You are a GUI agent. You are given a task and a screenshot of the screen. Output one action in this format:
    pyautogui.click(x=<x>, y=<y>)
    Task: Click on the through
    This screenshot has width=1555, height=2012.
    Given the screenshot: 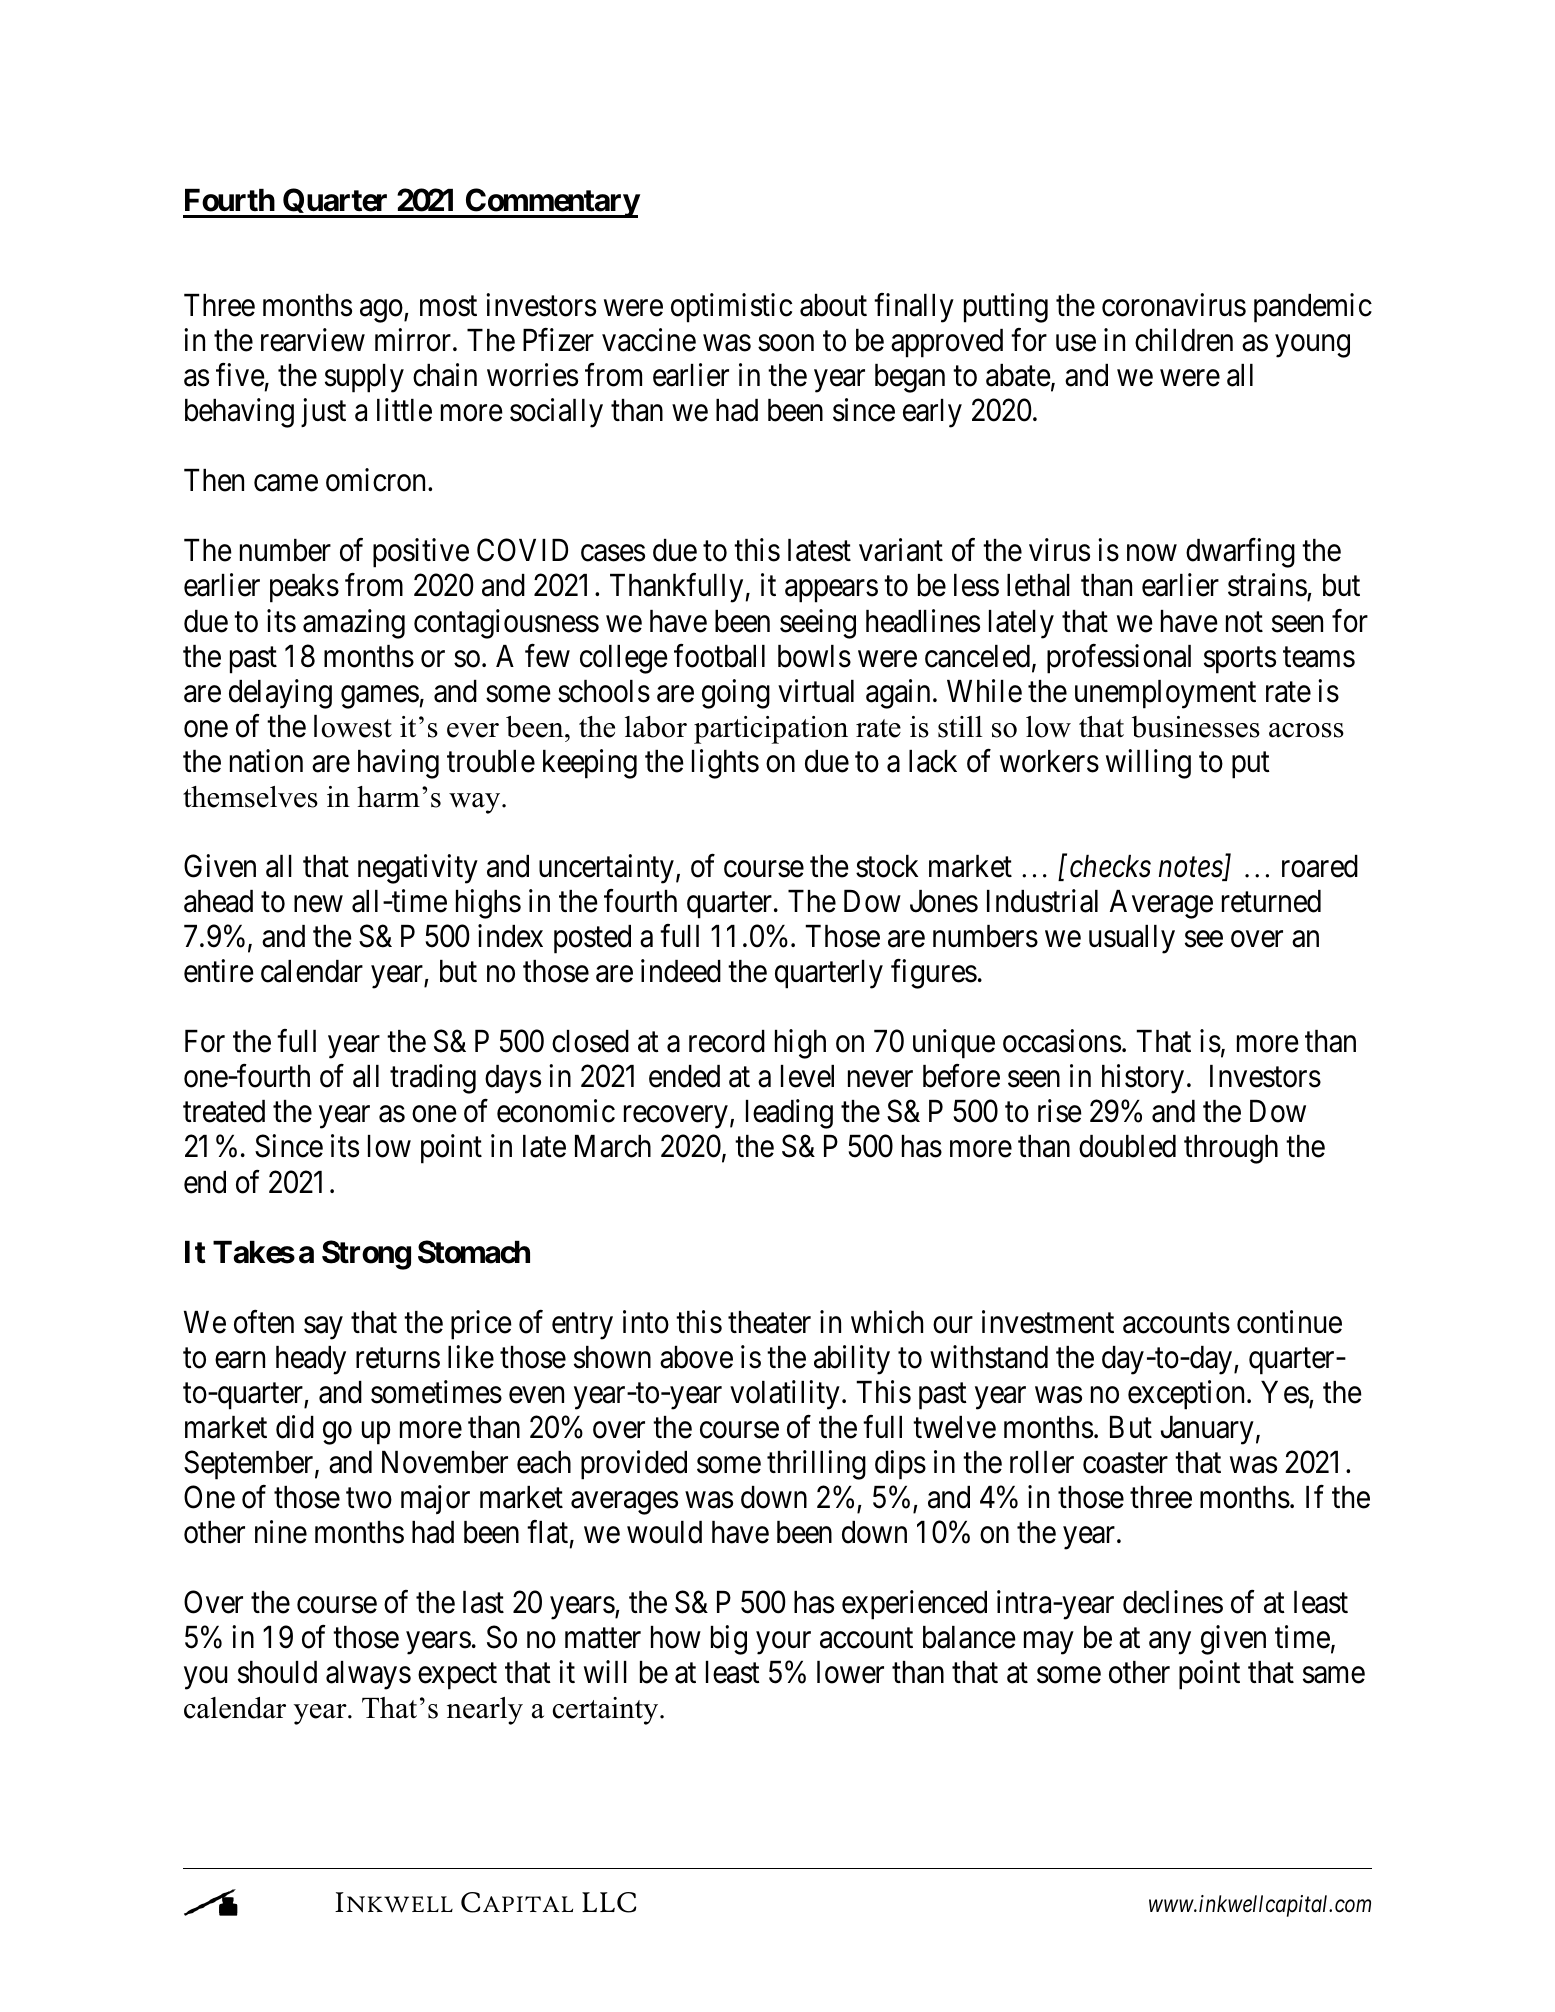 What is the action you would take?
    pyautogui.click(x=1231, y=1149)
